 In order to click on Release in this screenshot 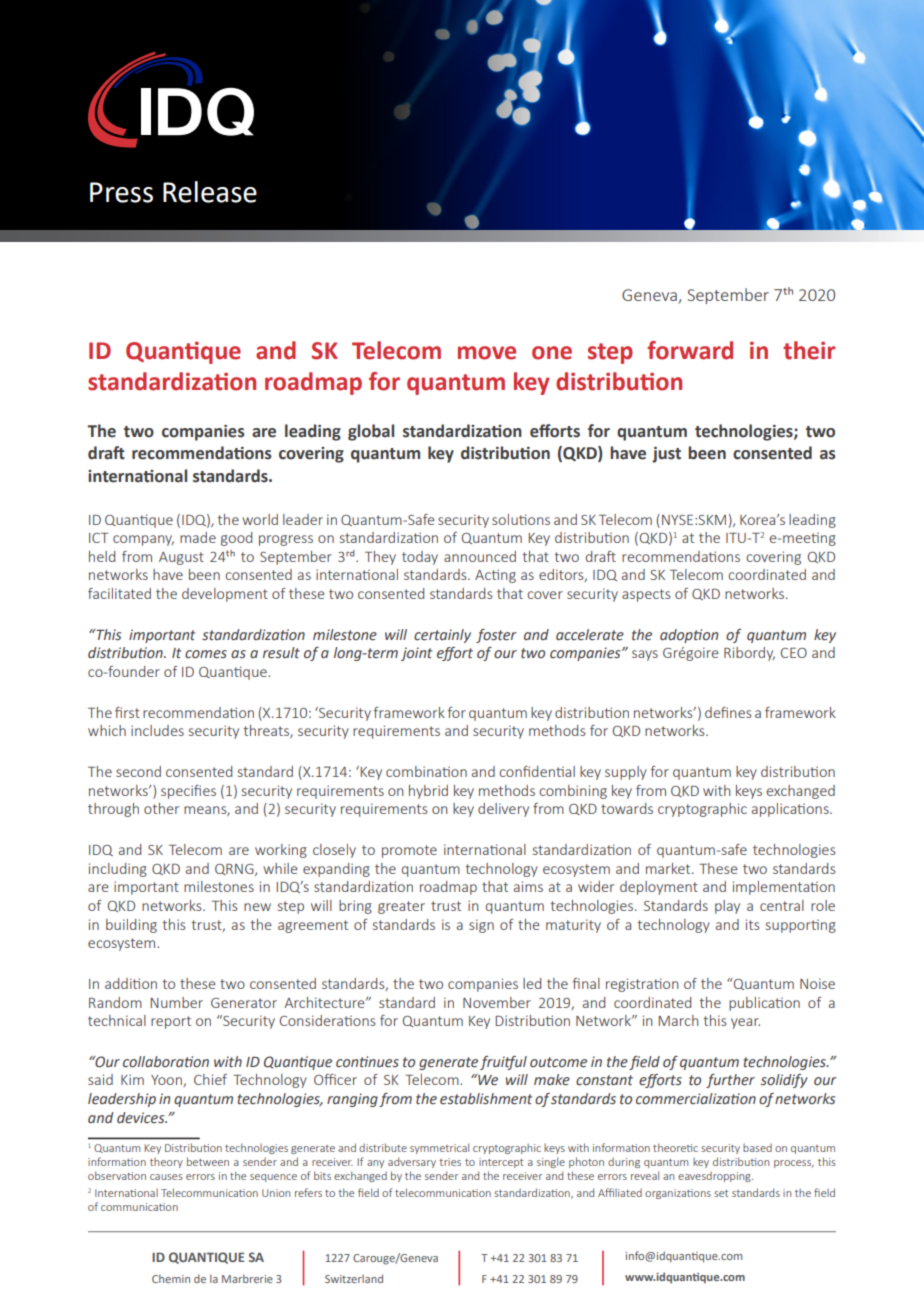, I will do `click(210, 192)`.
